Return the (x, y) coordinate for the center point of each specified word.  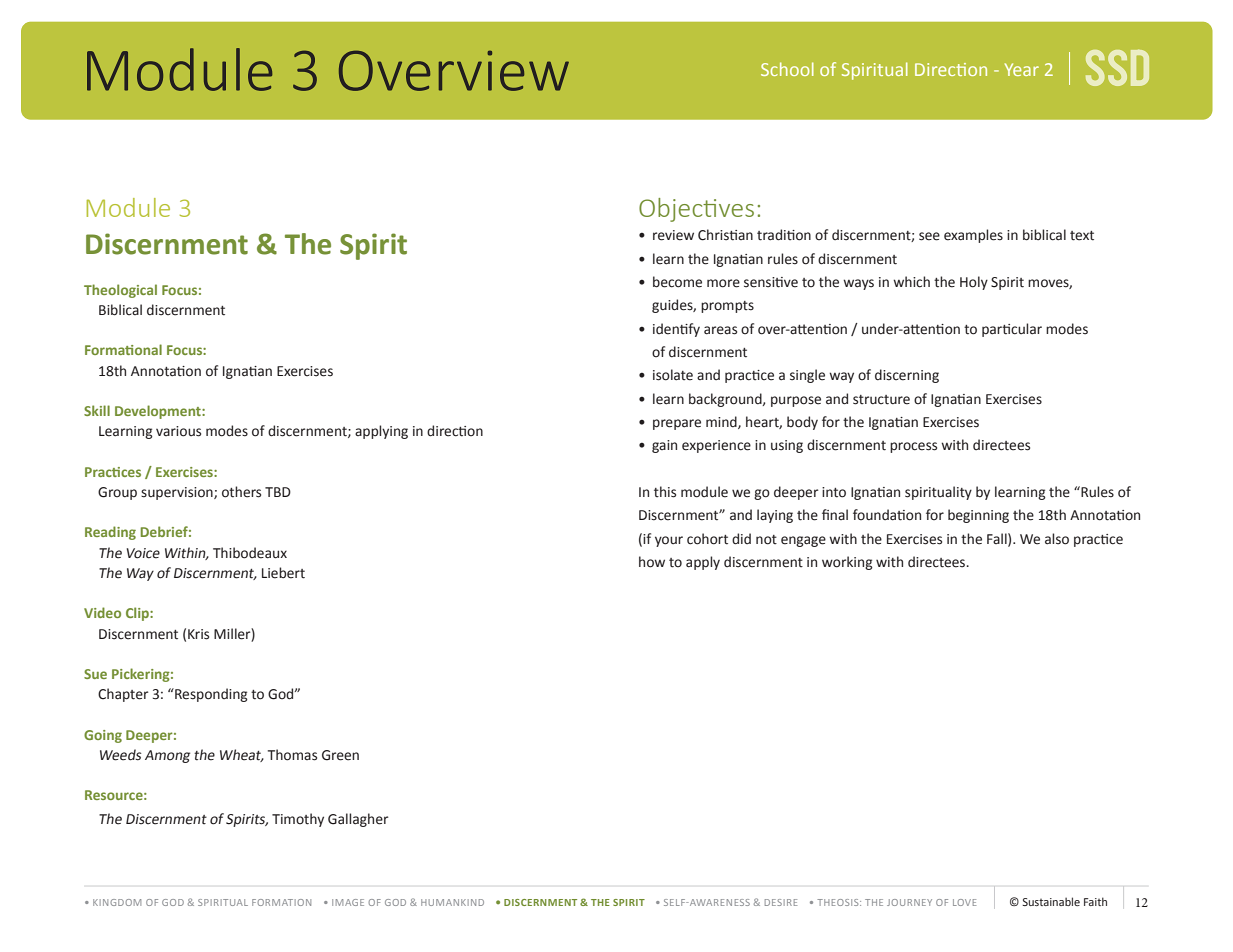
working (847, 563)
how (652, 562)
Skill (97, 410)
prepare (677, 424)
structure (881, 400)
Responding (210, 695)
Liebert (283, 573)
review (673, 235)
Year (1022, 69)
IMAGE (348, 902)
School (787, 69)
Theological (120, 291)
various (178, 431)
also (1057, 539)
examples (973, 236)
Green (340, 755)
